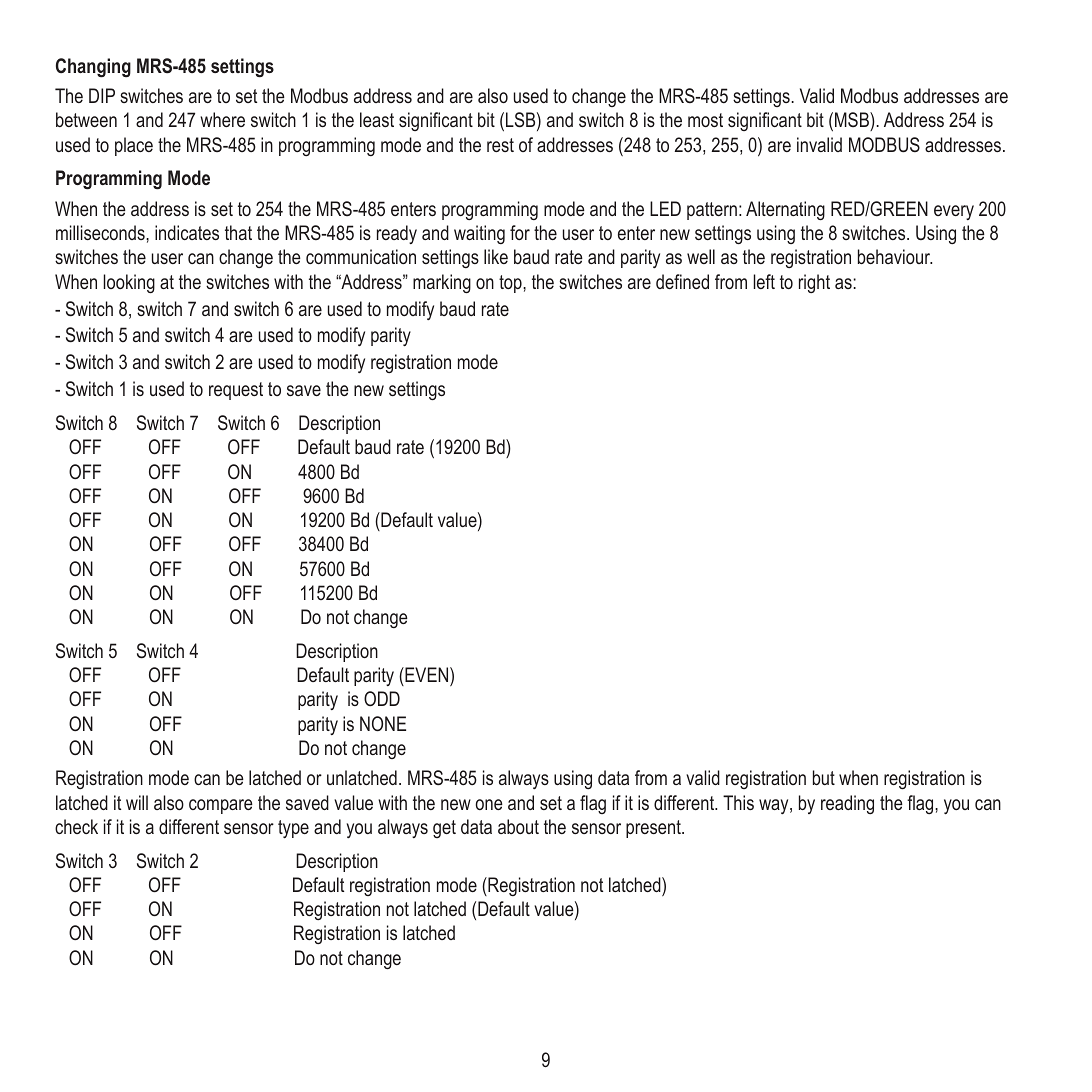  What do you see at coordinates (511, 284) in the screenshot?
I see `top` at bounding box center [511, 284].
